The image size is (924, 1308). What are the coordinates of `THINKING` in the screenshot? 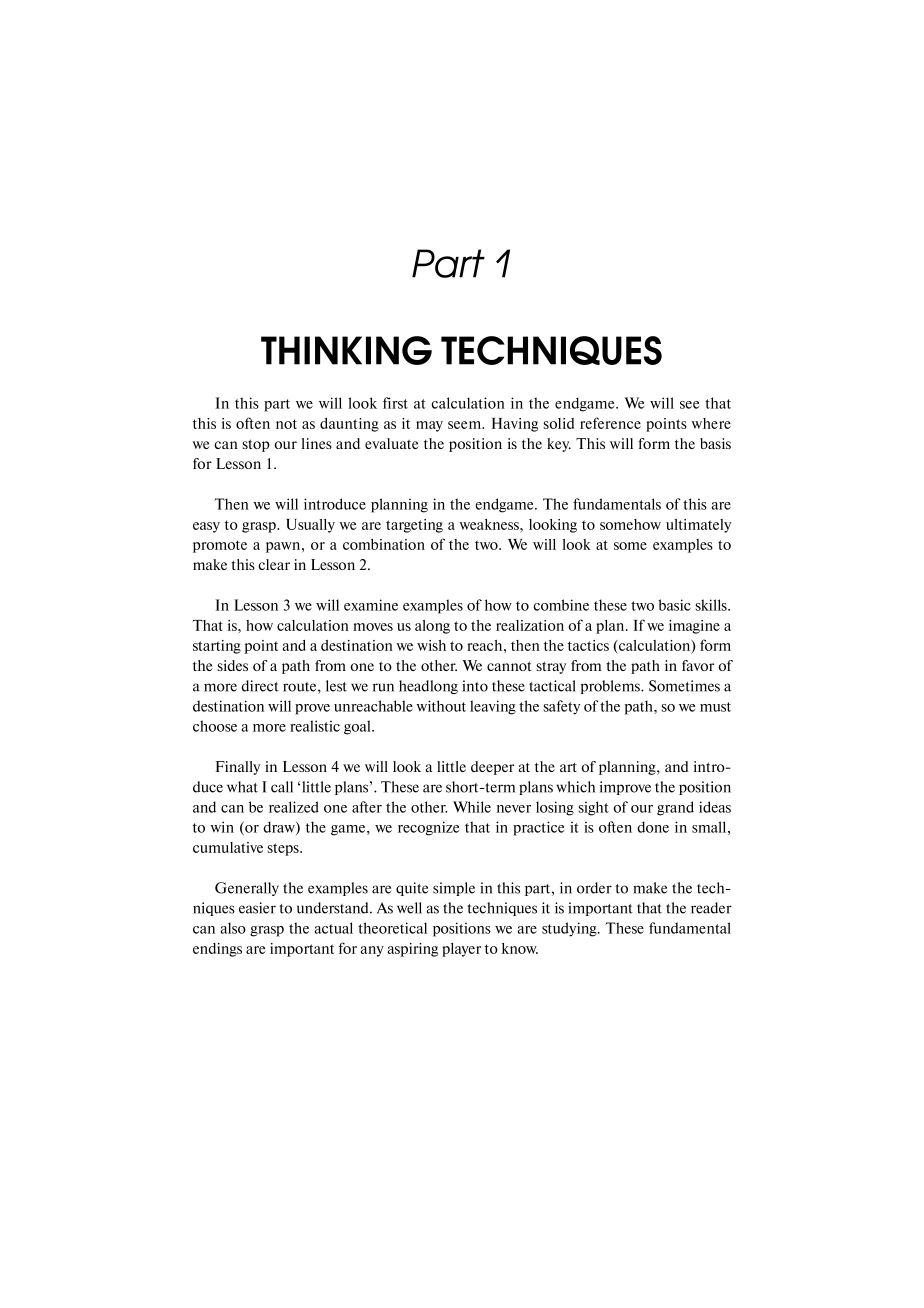 It's located at (346, 350).
